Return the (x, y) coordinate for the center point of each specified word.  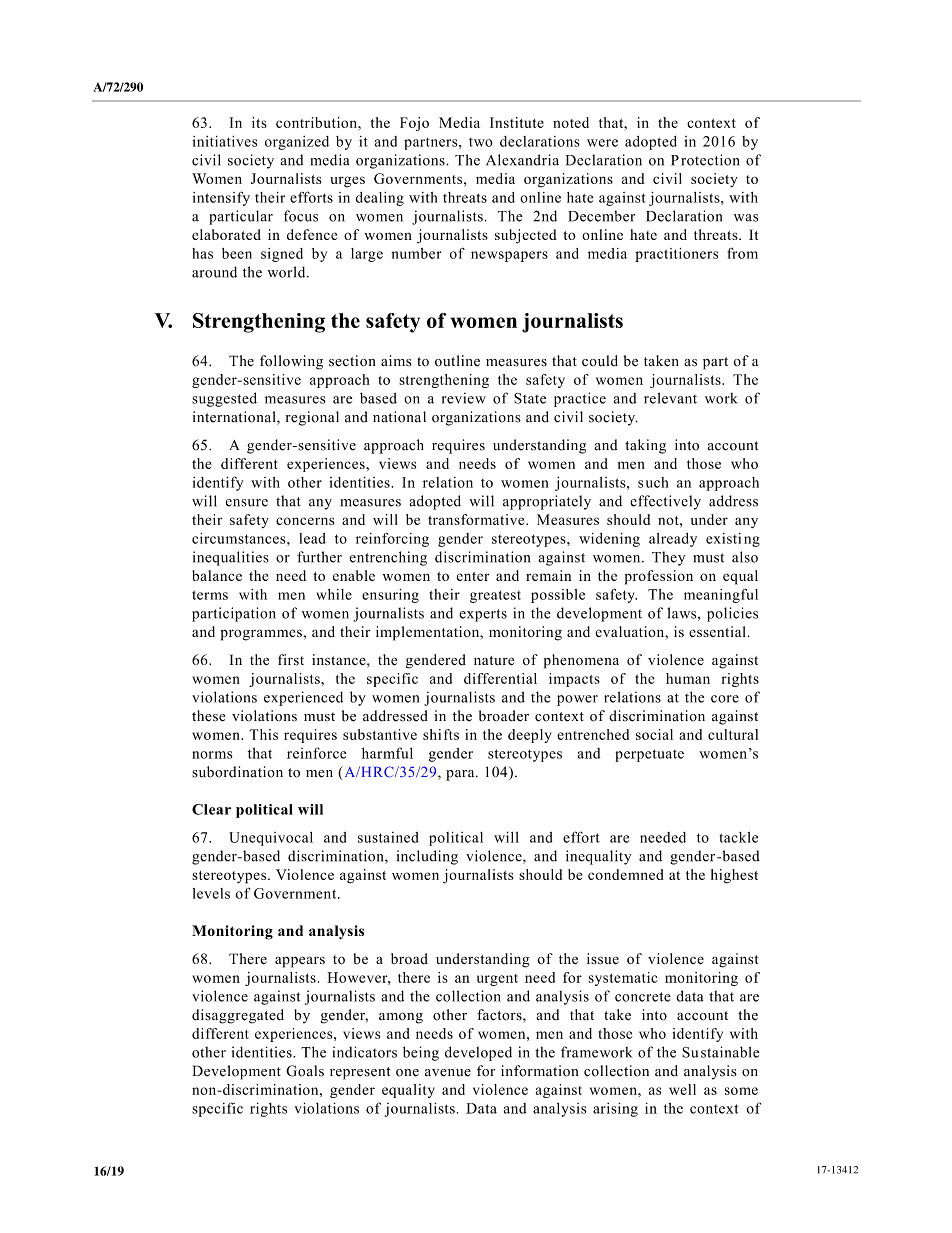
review (464, 398)
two (481, 142)
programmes (261, 635)
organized (297, 143)
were (602, 143)
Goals (305, 1071)
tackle (738, 837)
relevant (670, 398)
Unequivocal (271, 839)
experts (483, 615)
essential (717, 631)
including (427, 857)
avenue (448, 1073)
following (291, 362)
